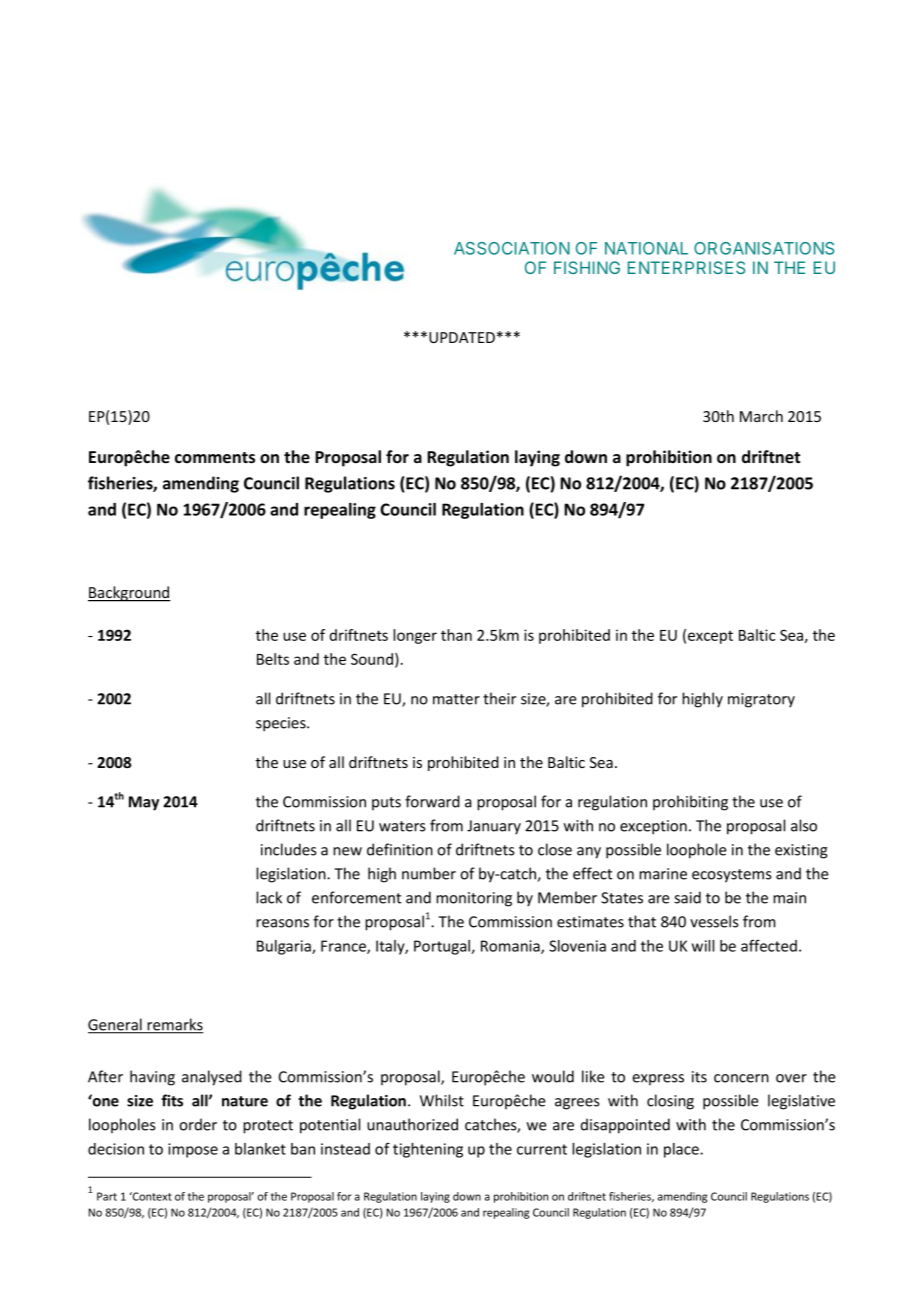 Image resolution: width=924 pixels, height=1308 pixels. I want to click on Background, so click(129, 594).
